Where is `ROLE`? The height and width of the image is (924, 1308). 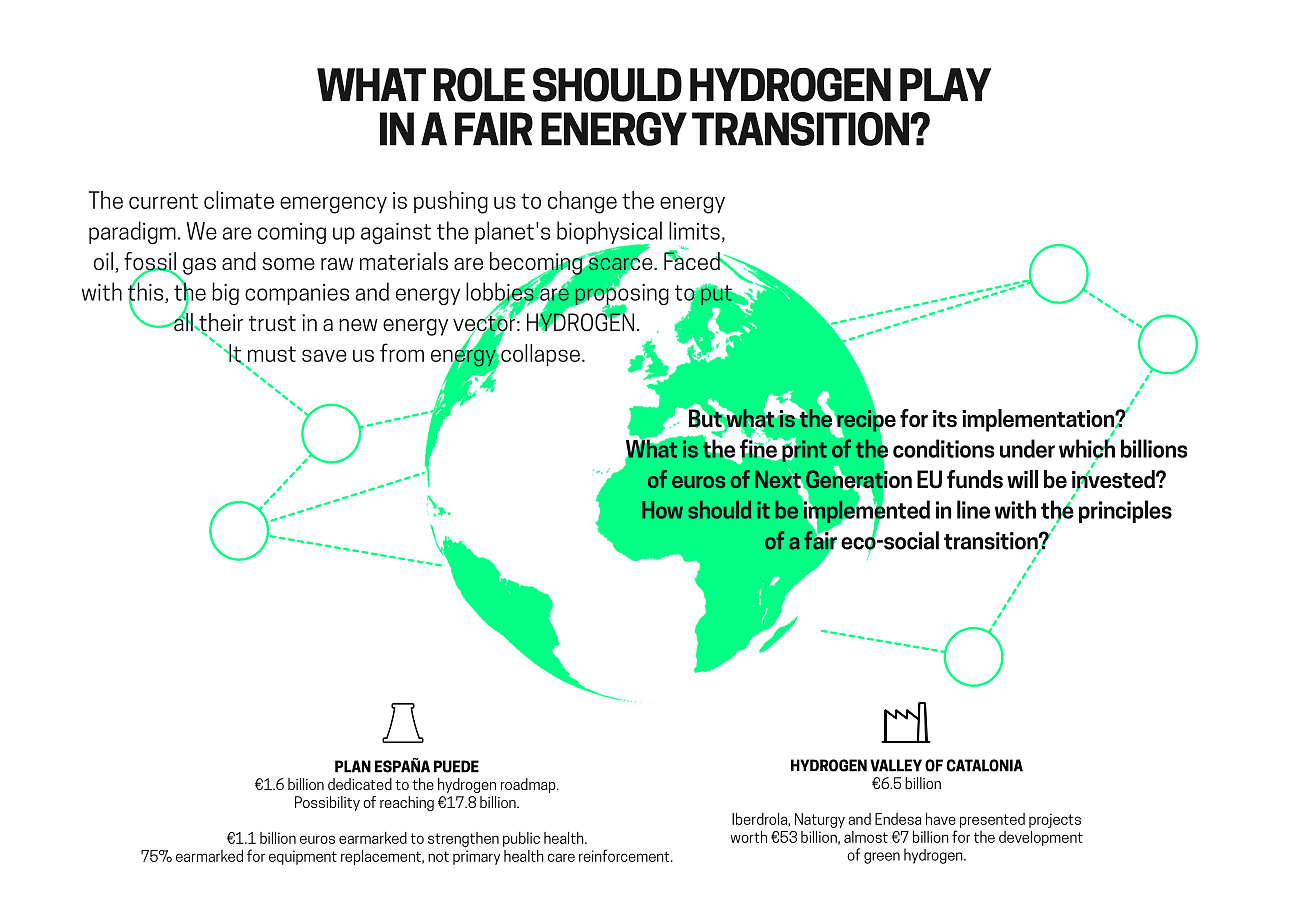 ROLE is located at coordinates (479, 85).
